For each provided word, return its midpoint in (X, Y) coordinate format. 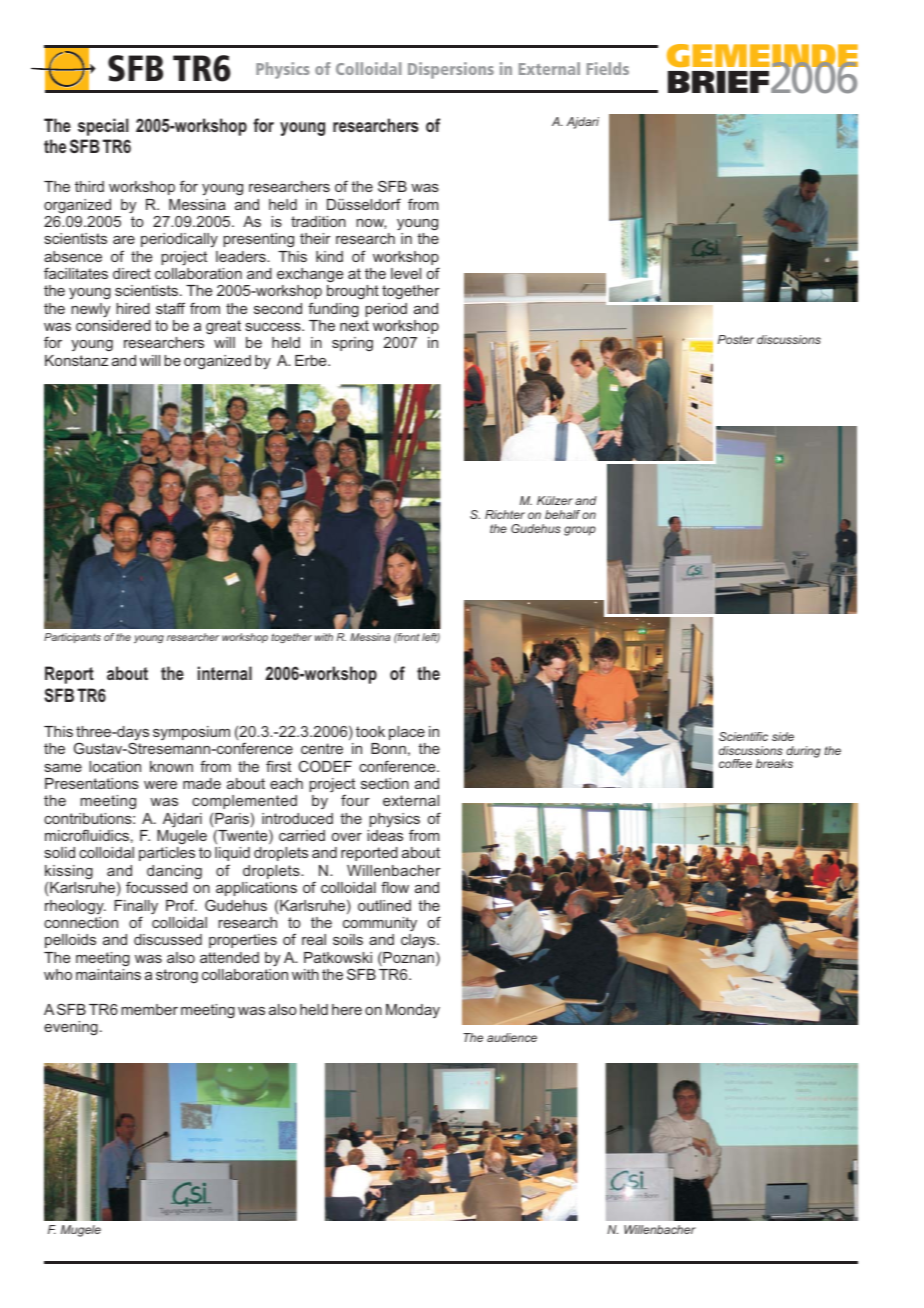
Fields (608, 68)
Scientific (743, 736)
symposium (191, 733)
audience (512, 1037)
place (407, 733)
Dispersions (451, 70)
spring (352, 344)
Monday (413, 1011)
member (149, 1009)
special (103, 127)
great (223, 327)
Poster (736, 339)
